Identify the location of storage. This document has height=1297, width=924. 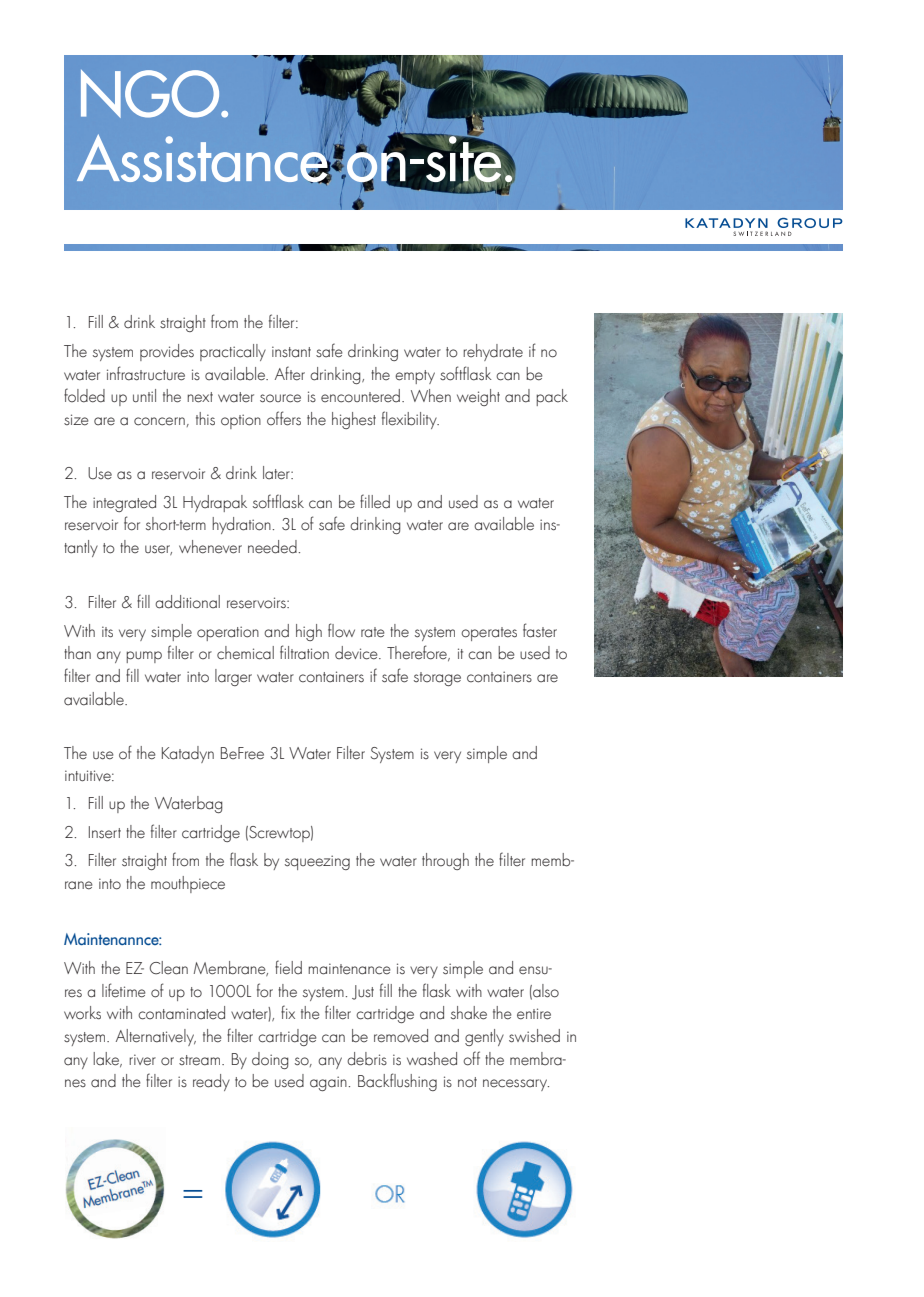
(437, 679).
